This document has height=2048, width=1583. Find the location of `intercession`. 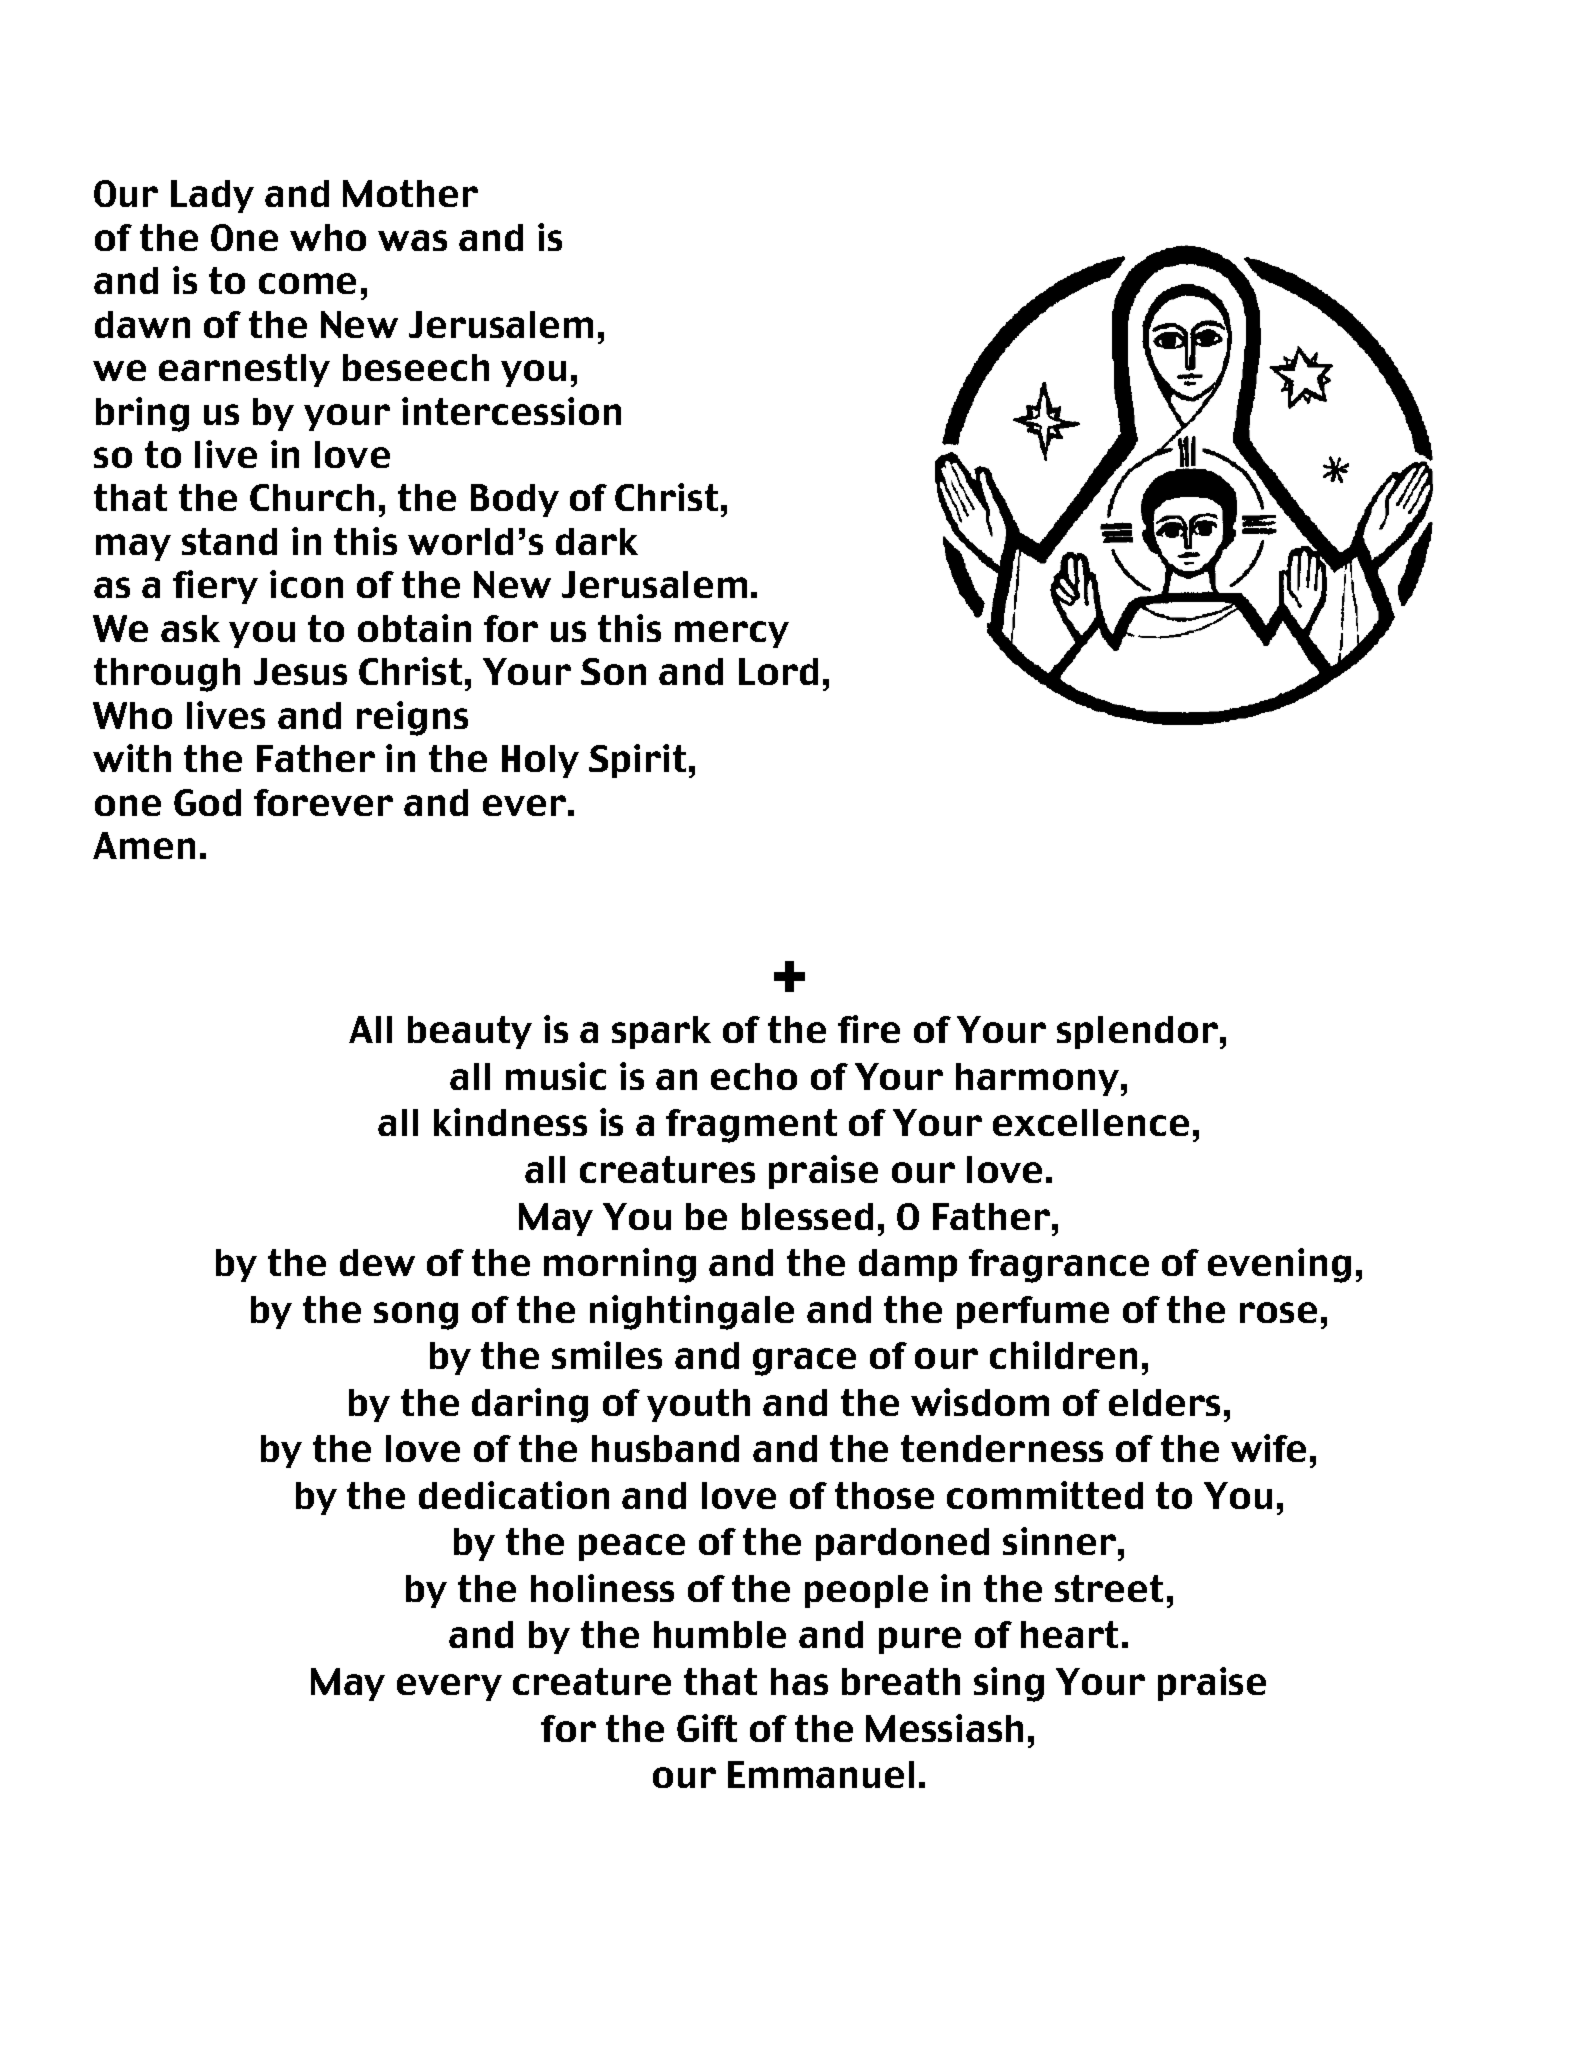

intercession is located at coordinates (511, 411).
